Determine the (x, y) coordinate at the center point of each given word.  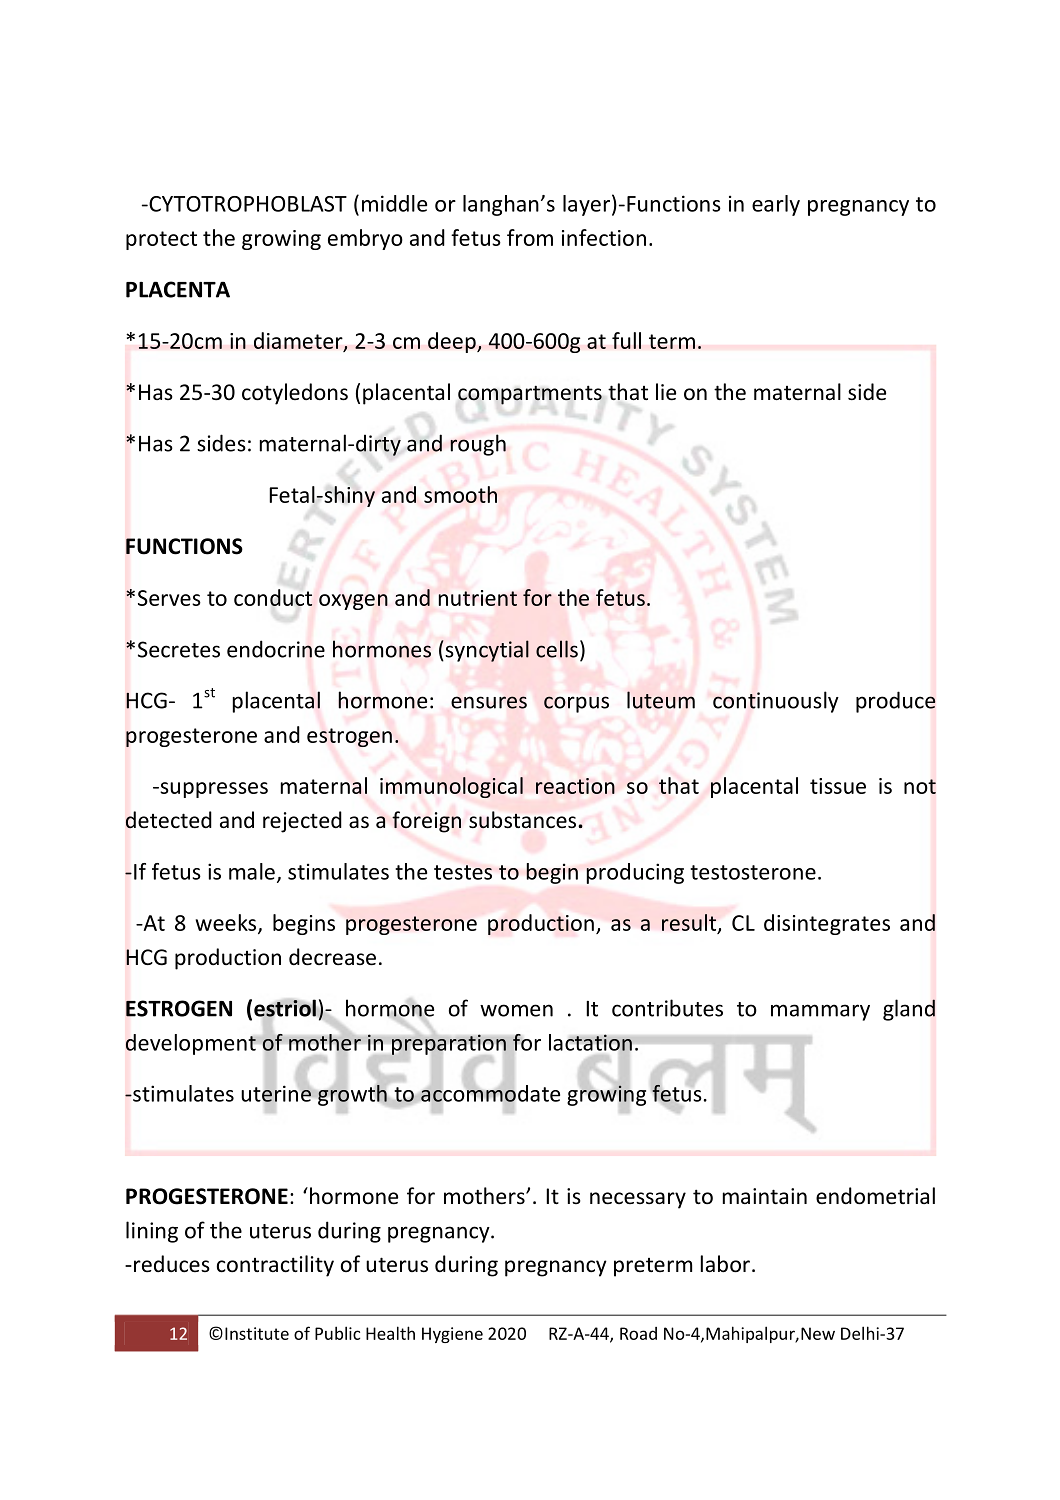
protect (161, 240)
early (776, 205)
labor (725, 1264)
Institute (257, 1333)
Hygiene (452, 1335)
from (530, 237)
